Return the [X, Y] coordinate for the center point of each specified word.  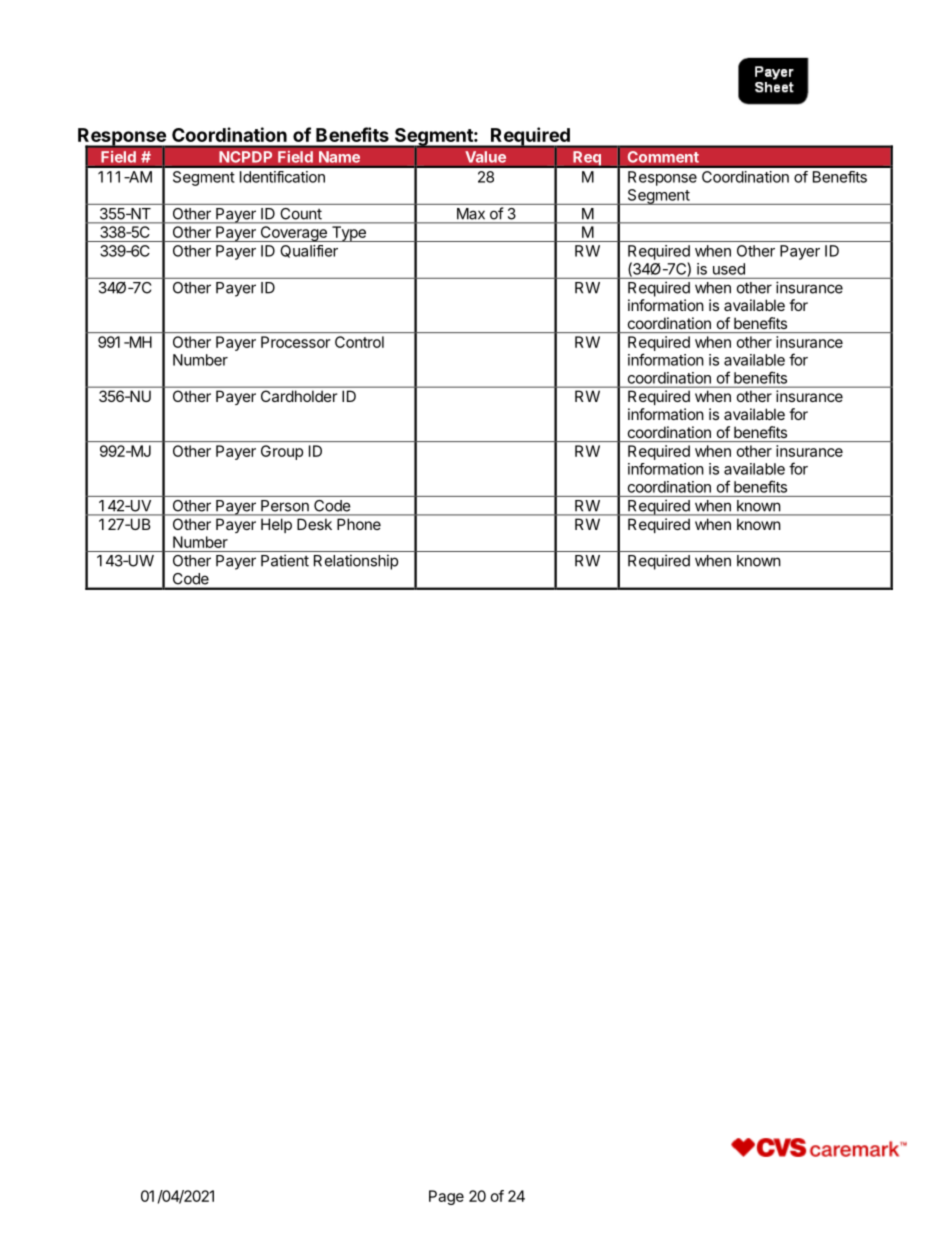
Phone [359, 524]
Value [486, 157]
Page [446, 1197]
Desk [314, 524]
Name [339, 157]
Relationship [356, 562]
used [729, 269]
